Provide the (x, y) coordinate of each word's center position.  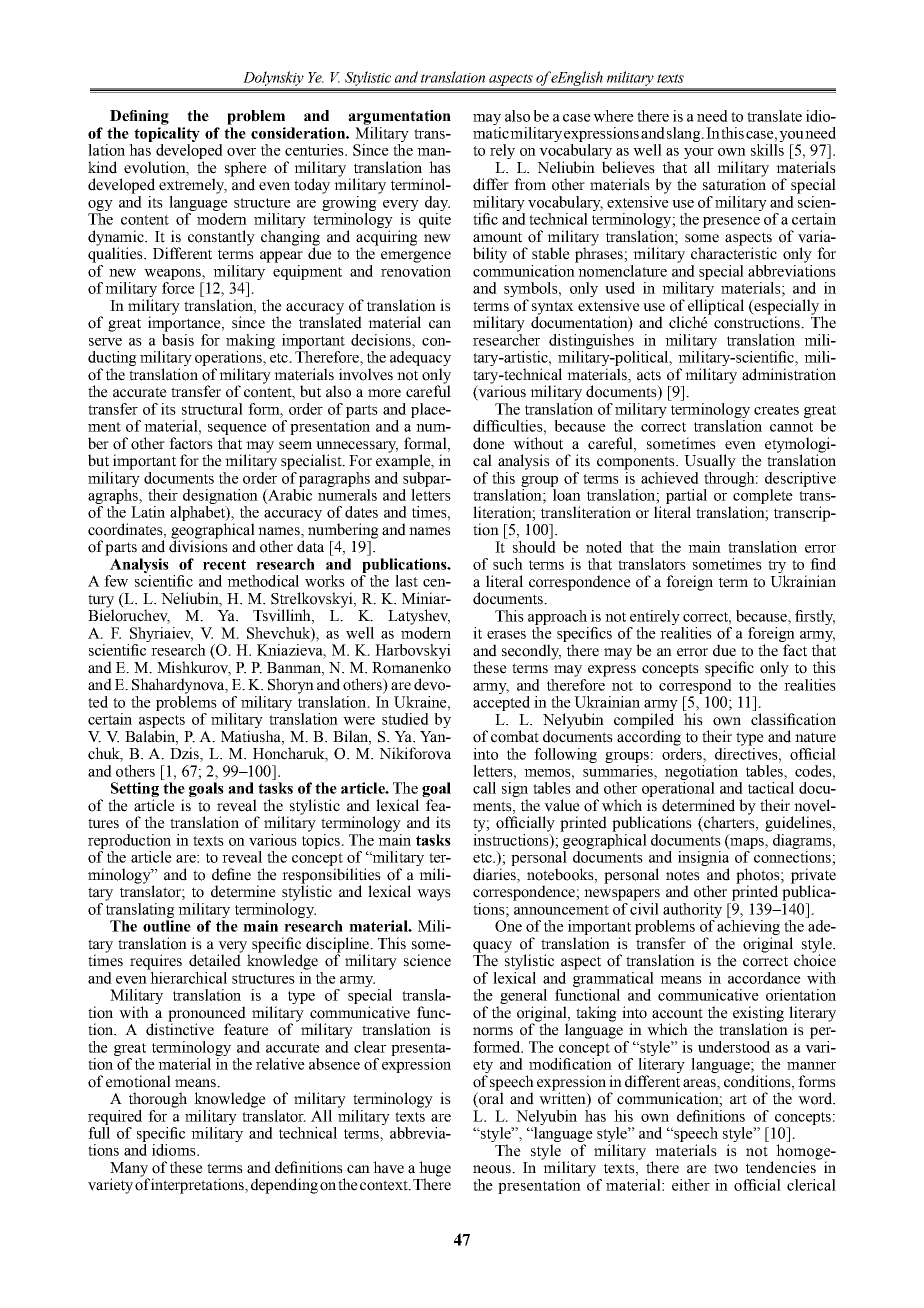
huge (435, 1170)
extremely (193, 186)
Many (129, 1170)
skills (767, 150)
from (530, 184)
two (726, 1168)
